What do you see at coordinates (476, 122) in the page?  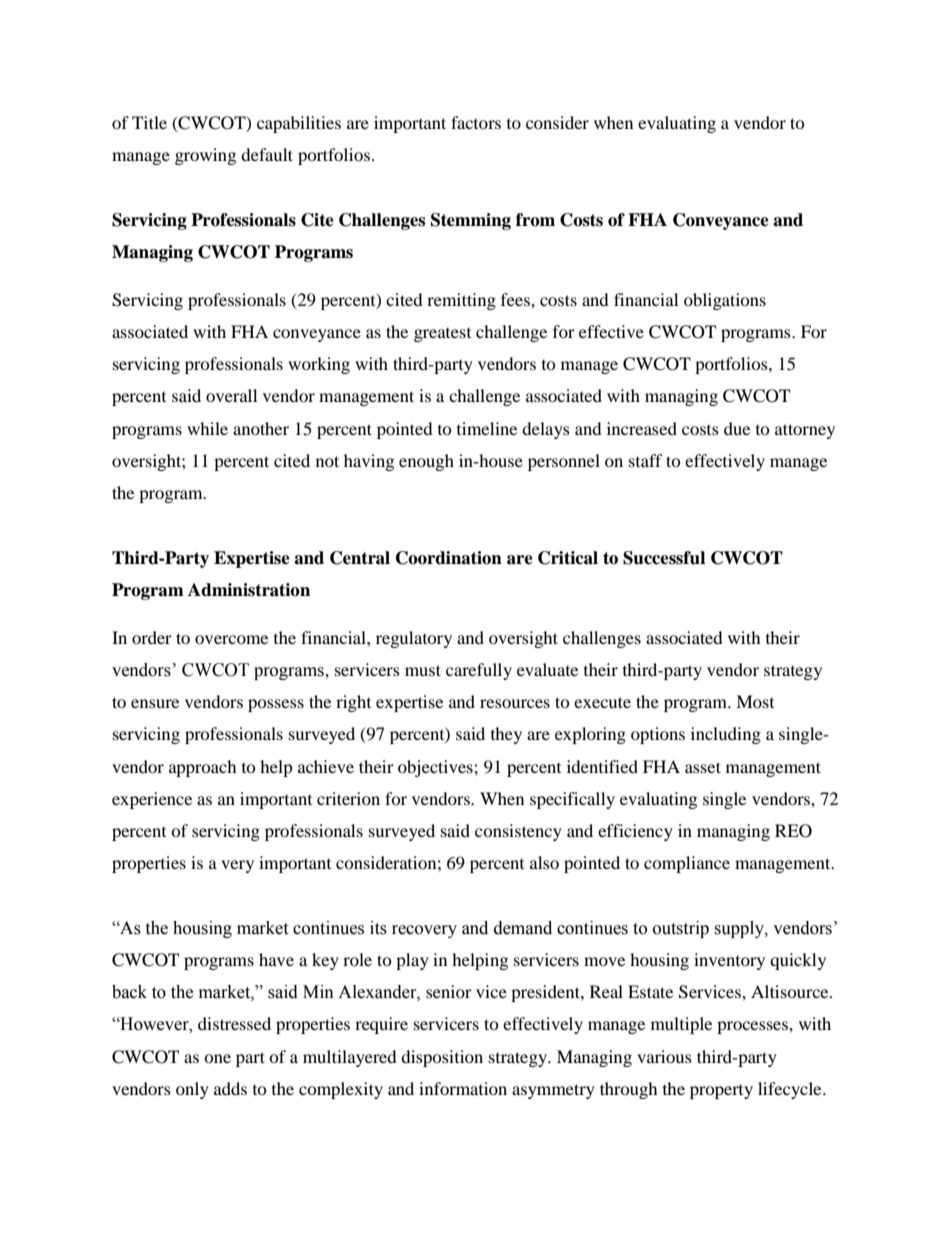 I see `factors` at bounding box center [476, 122].
